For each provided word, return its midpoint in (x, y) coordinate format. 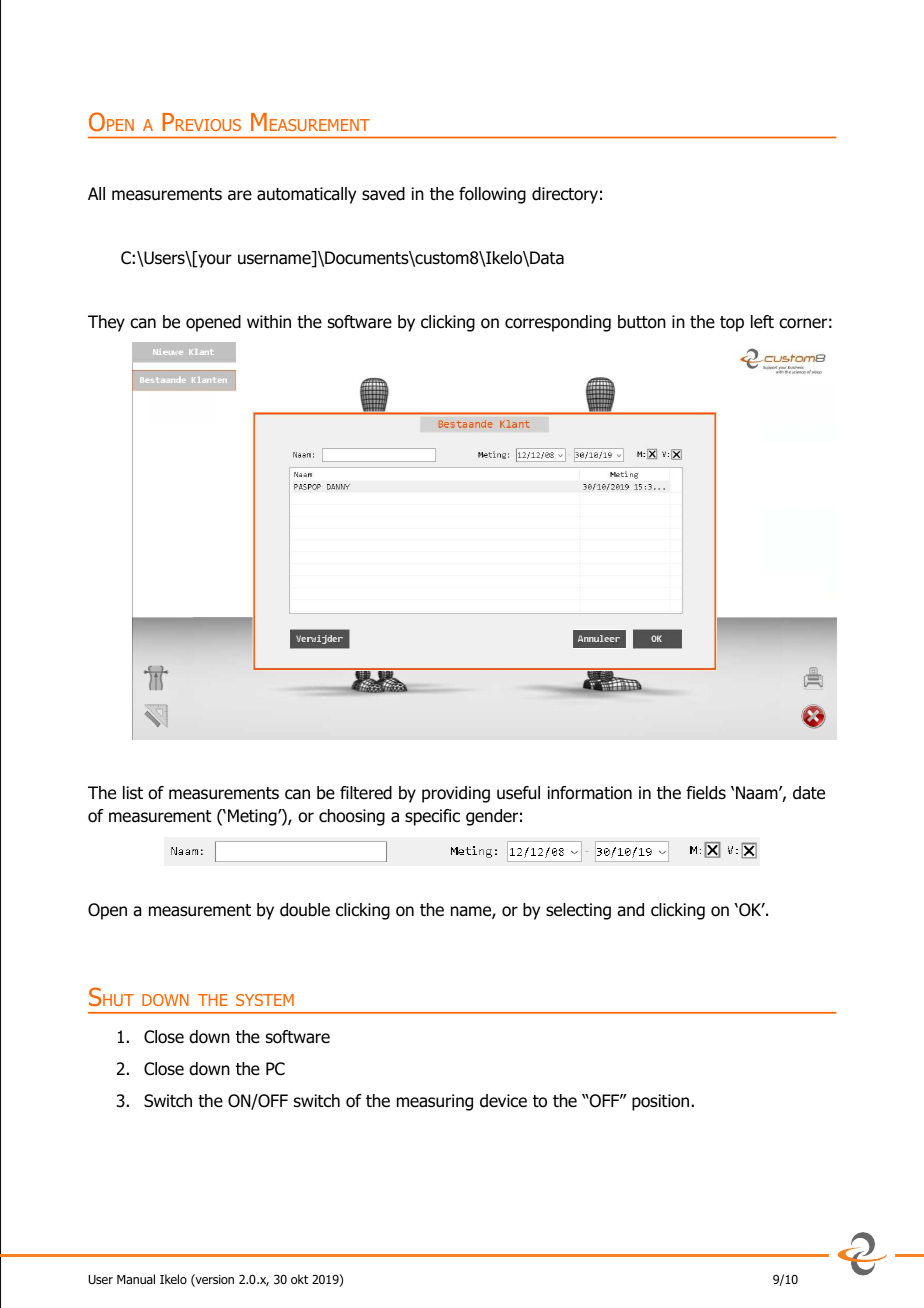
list (133, 793)
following (492, 195)
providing (456, 794)
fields (706, 793)
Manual (136, 1279)
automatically (306, 195)
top (732, 324)
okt (299, 1279)
